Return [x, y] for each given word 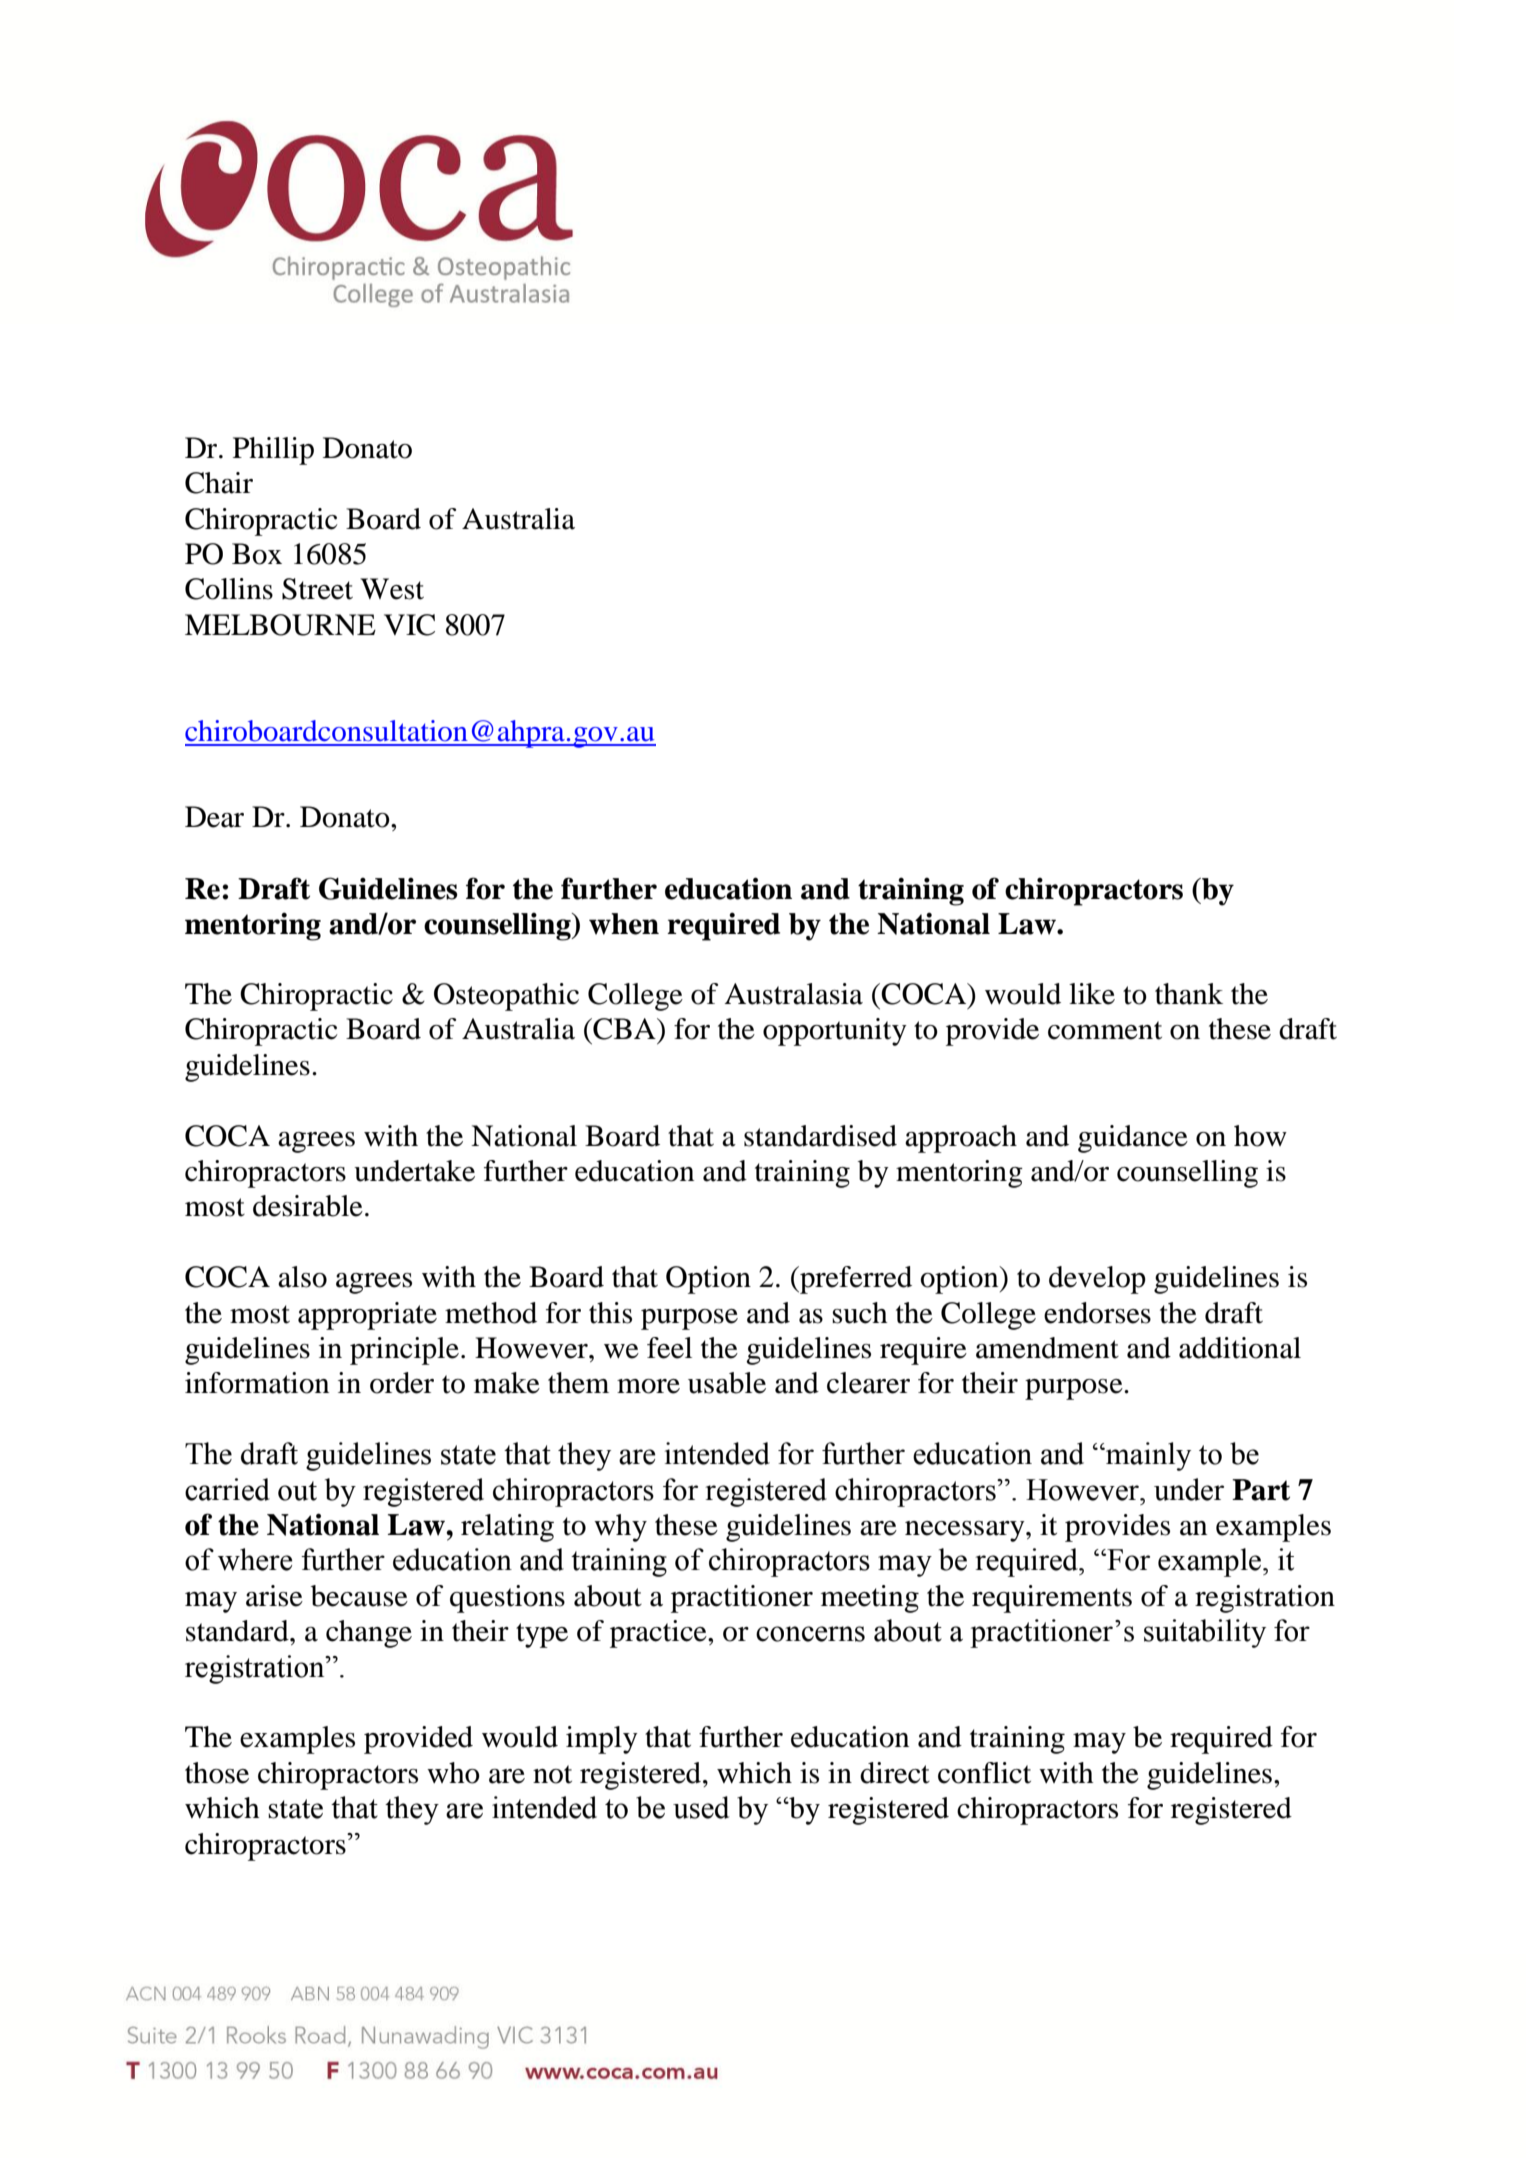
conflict [984, 1773]
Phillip [273, 451]
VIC [409, 625]
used [701, 1807]
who [453, 1773]
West [392, 589]
